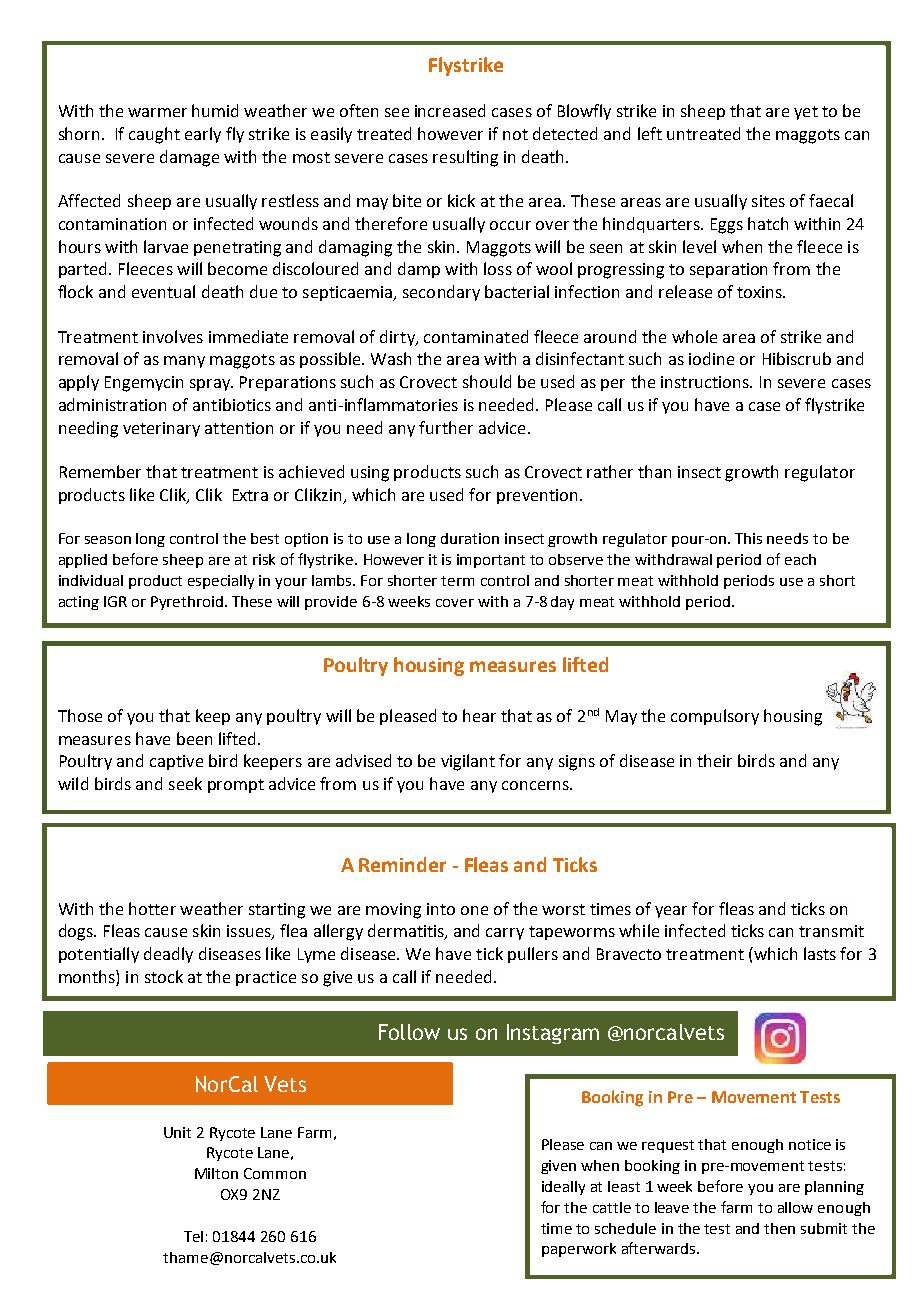  What do you see at coordinates (193, 1236) in the image?
I see `Tel` at bounding box center [193, 1236].
